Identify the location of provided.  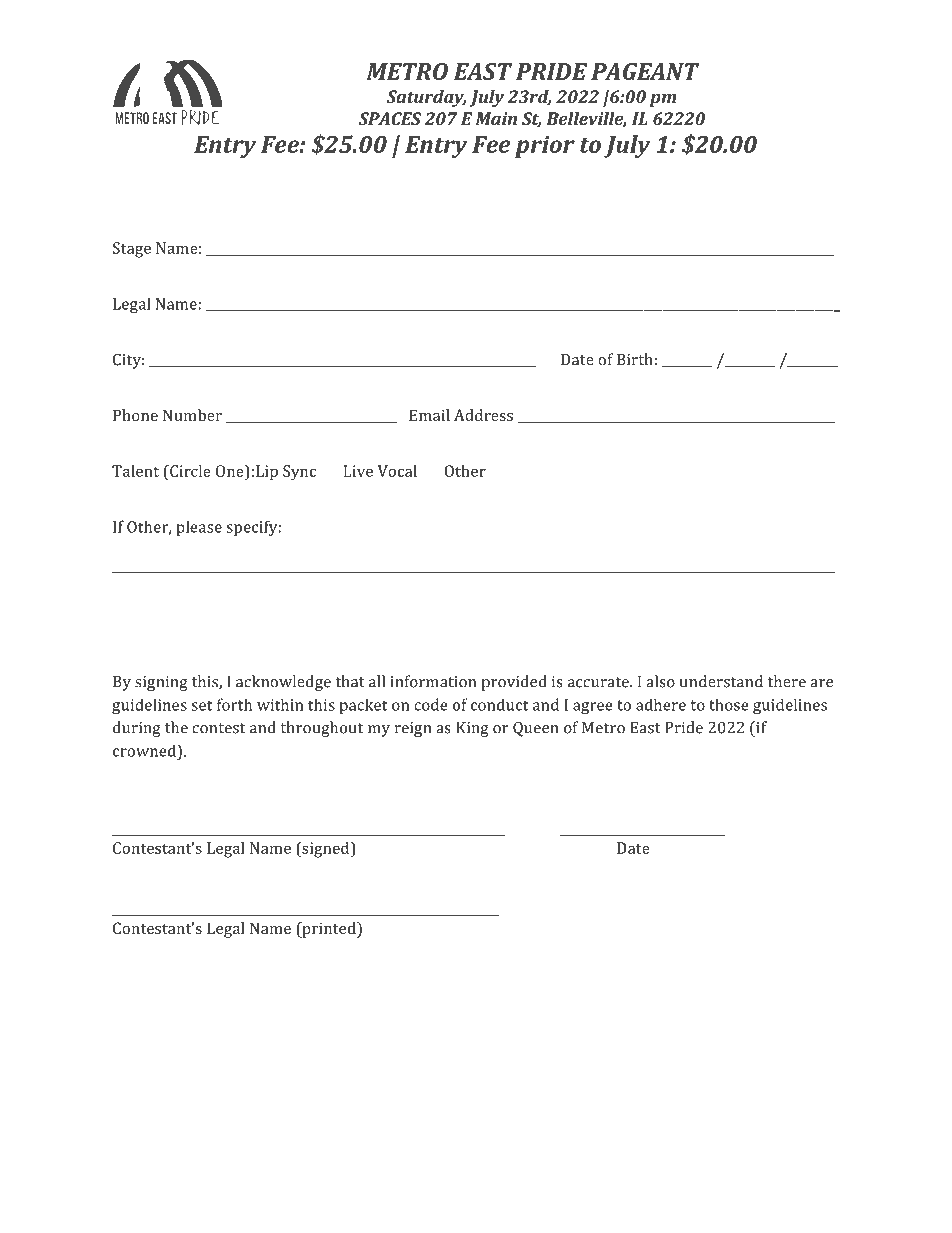
(514, 683).
